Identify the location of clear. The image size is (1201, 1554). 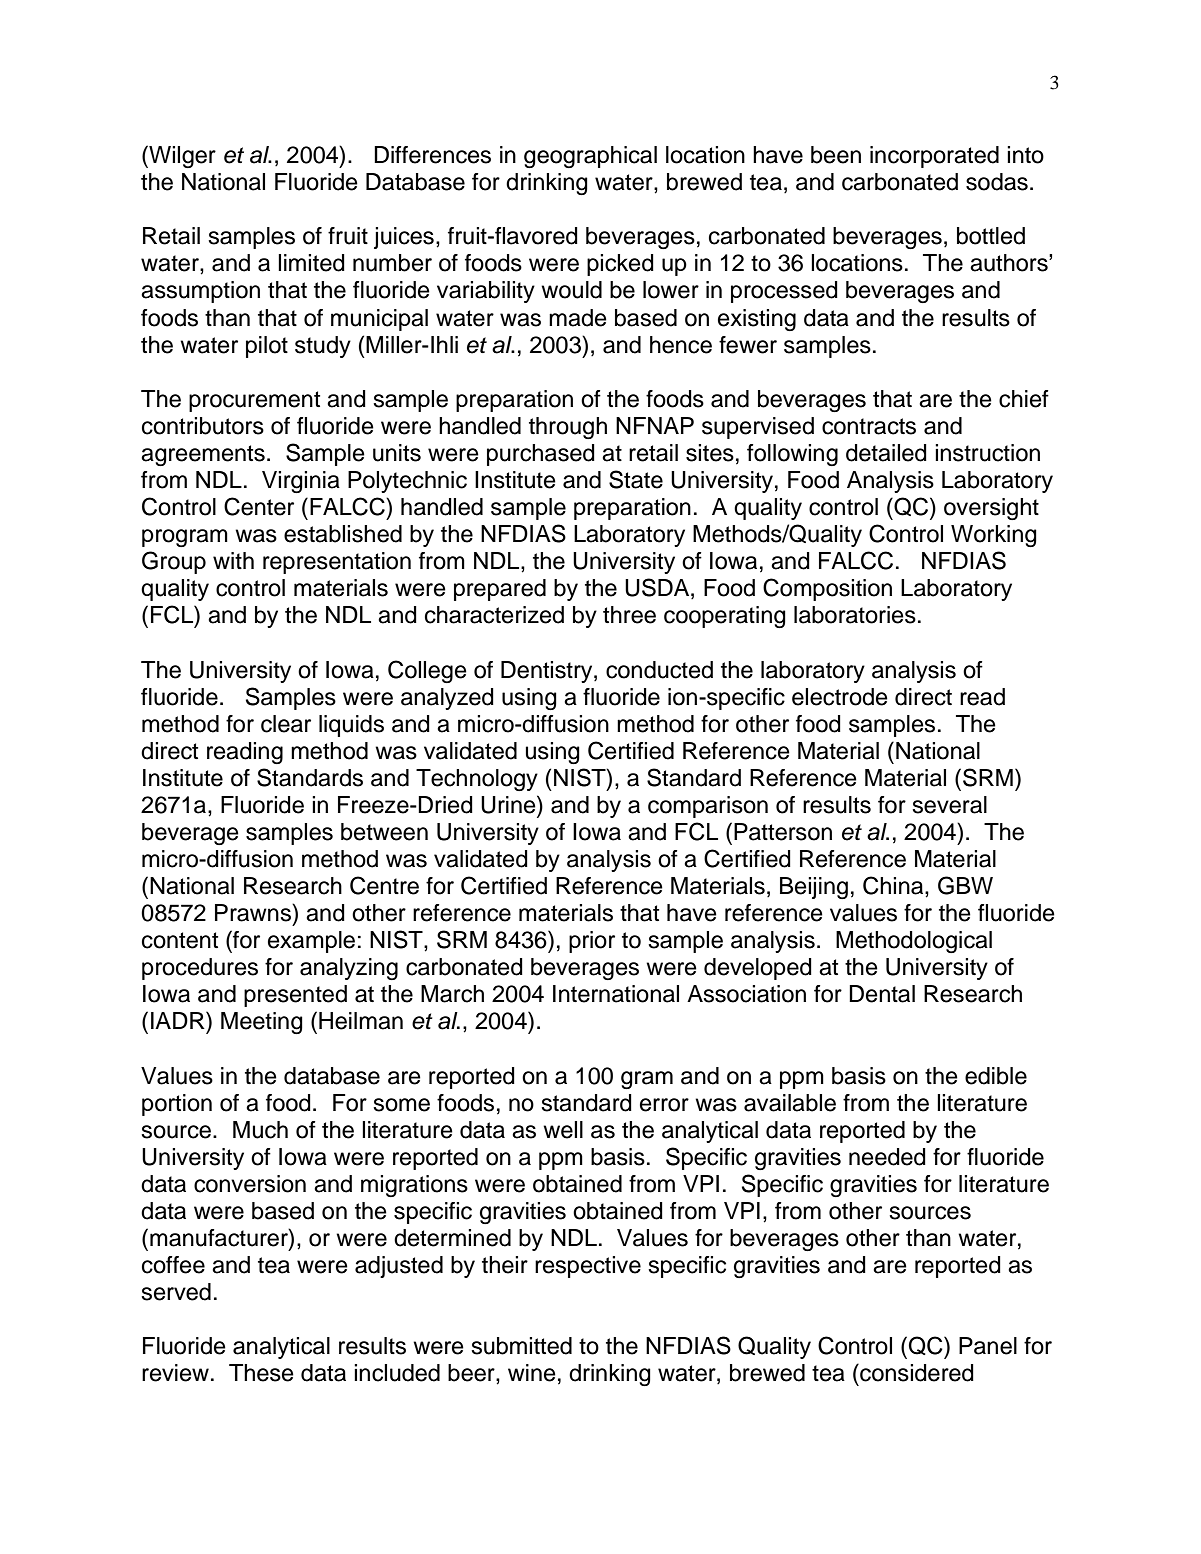
(286, 724).
